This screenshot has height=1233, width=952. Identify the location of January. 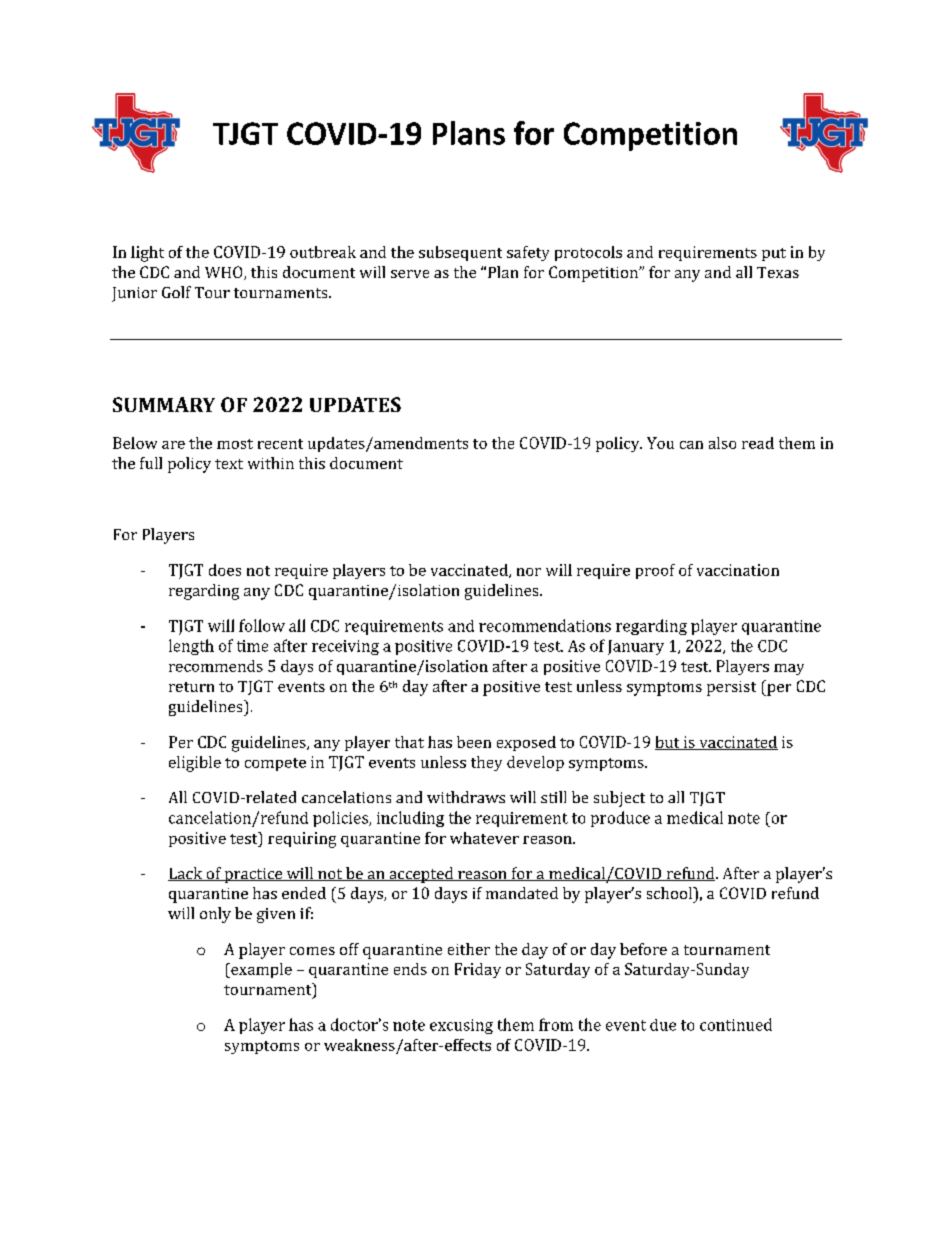
(636, 647).
